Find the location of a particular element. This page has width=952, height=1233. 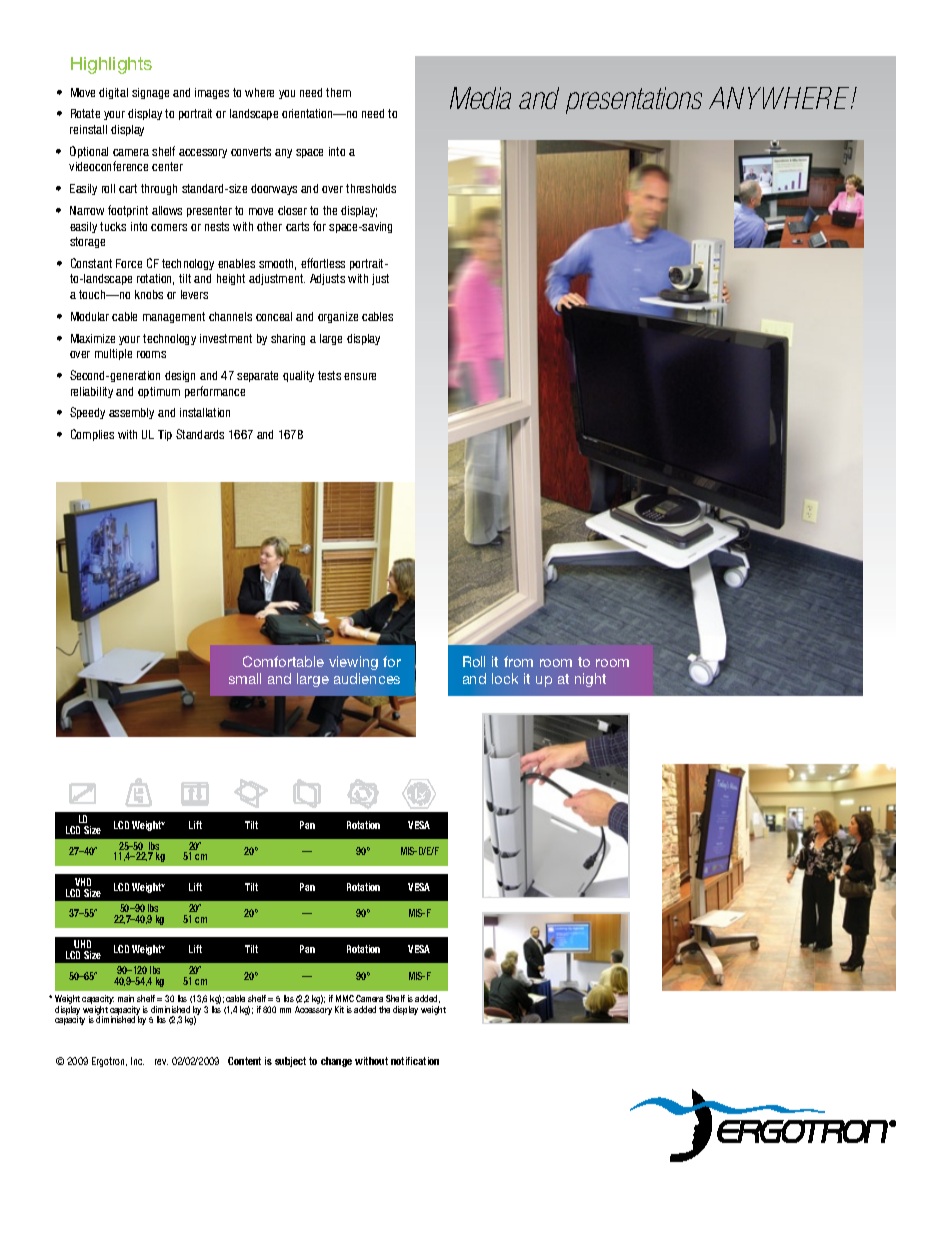

from is located at coordinates (518, 661).
